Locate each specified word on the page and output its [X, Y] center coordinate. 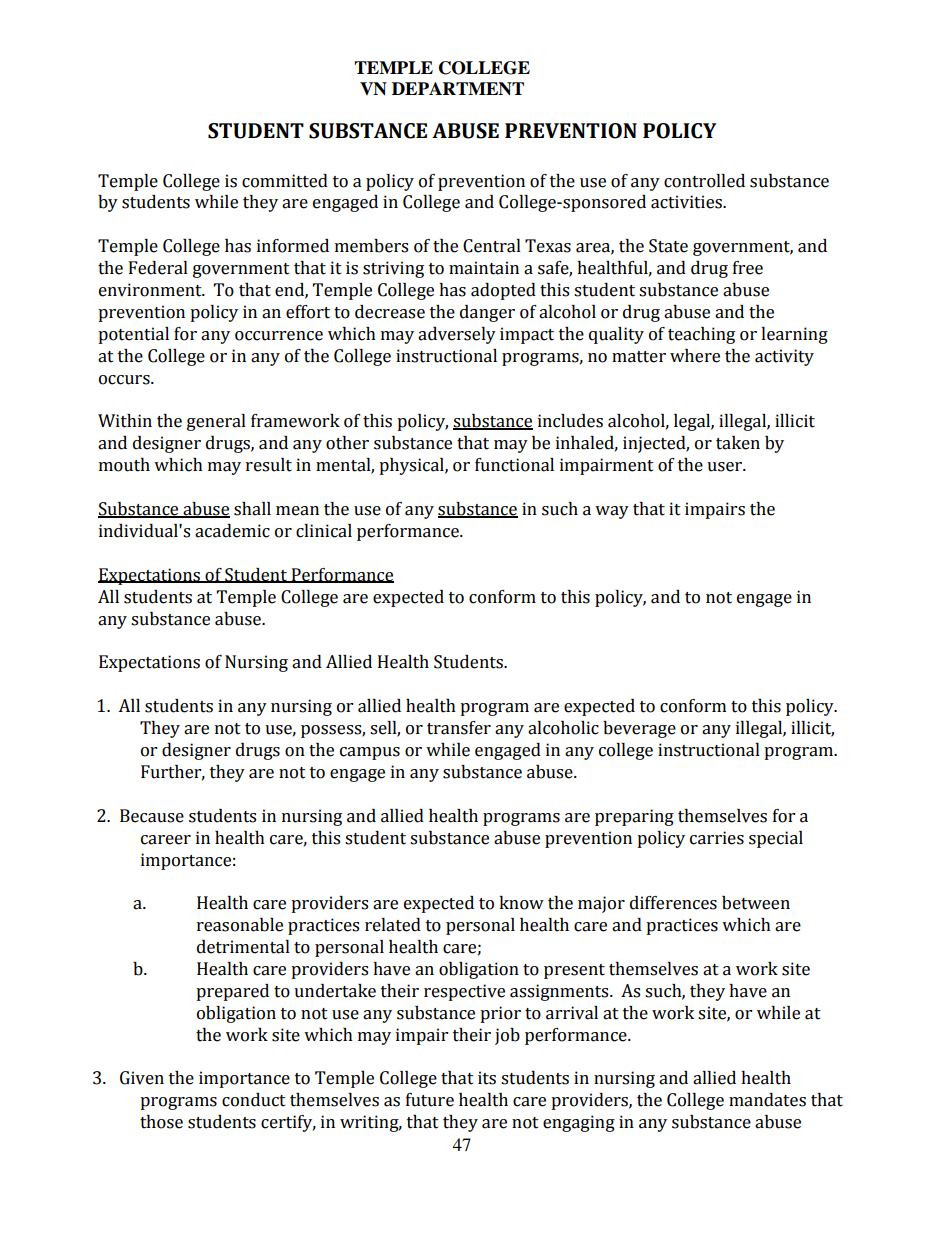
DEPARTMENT [458, 89]
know [521, 903]
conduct [254, 1100]
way [612, 512]
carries [717, 838]
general [216, 422]
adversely [457, 335]
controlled [704, 181]
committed [285, 181]
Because [152, 816]
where [695, 356]
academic [232, 531]
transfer [459, 728]
